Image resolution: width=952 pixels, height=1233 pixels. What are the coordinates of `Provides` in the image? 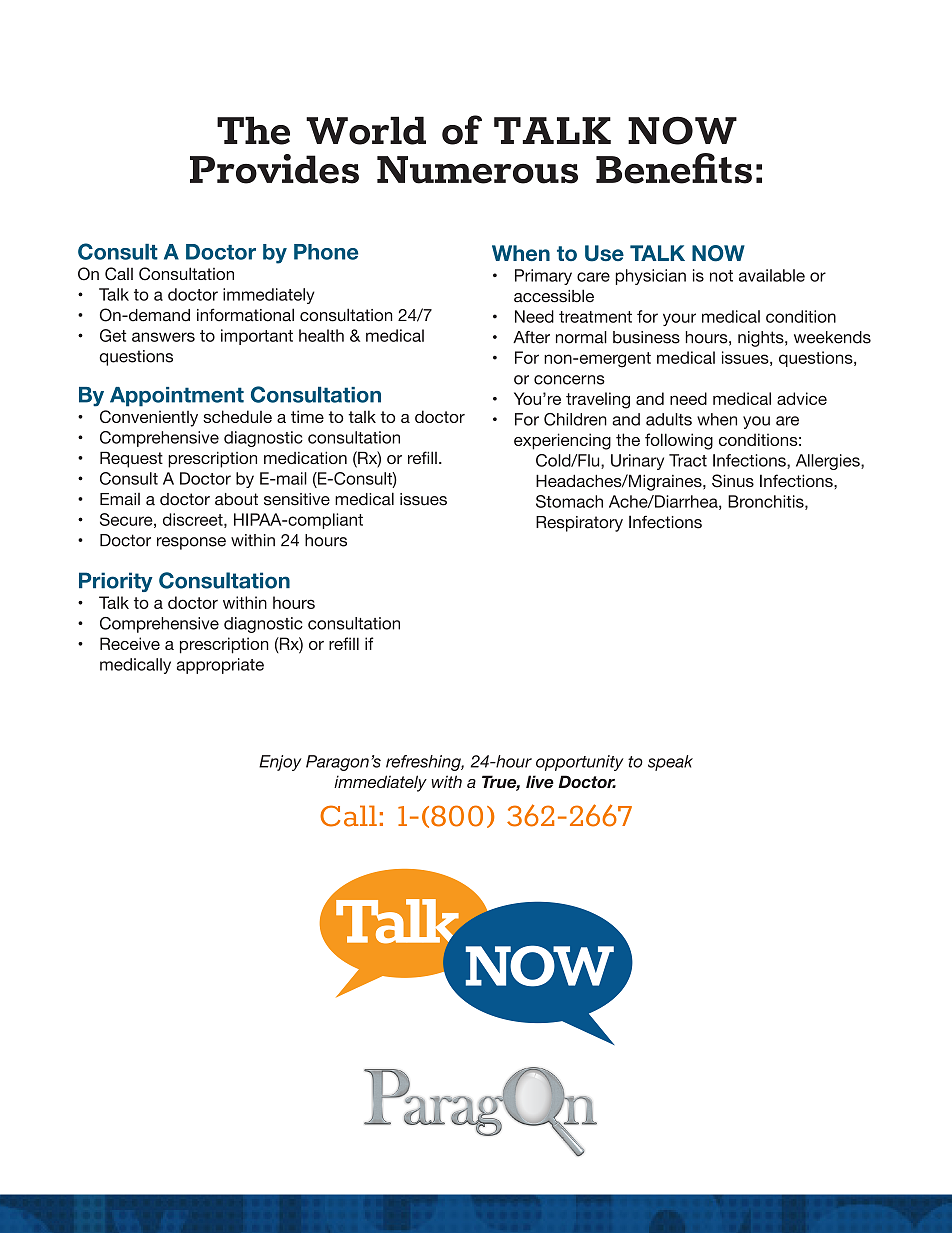 It's located at (274, 169).
